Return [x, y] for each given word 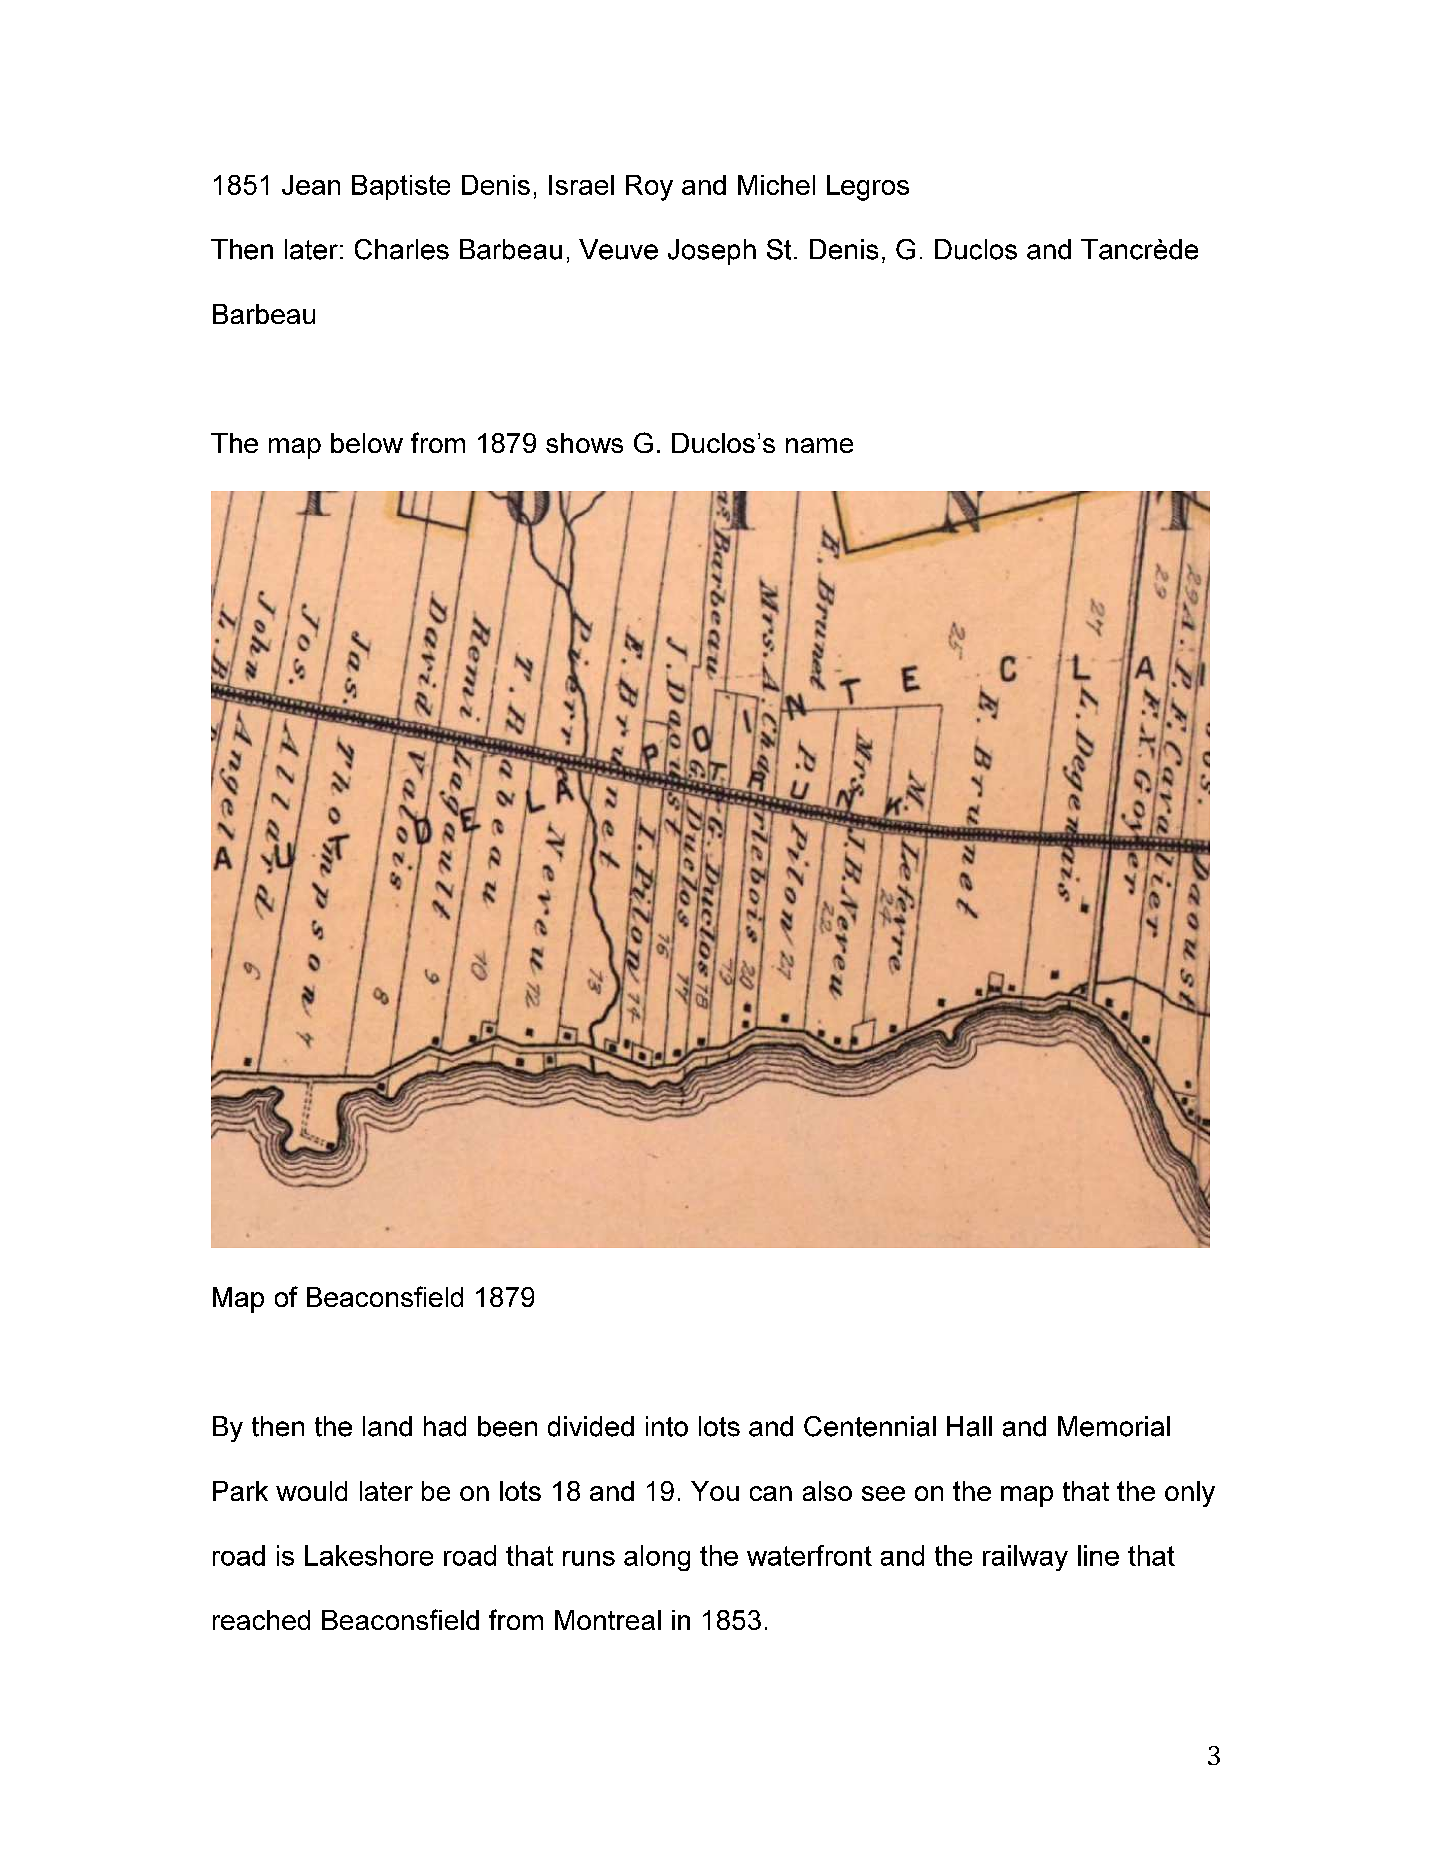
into [667, 1426]
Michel [776, 185]
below [367, 443]
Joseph [712, 252]
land [387, 1426]
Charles [402, 249]
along [657, 1558]
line [1098, 1555]
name [819, 445]
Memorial [1114, 1426]
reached [261, 1620]
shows [584, 443]
